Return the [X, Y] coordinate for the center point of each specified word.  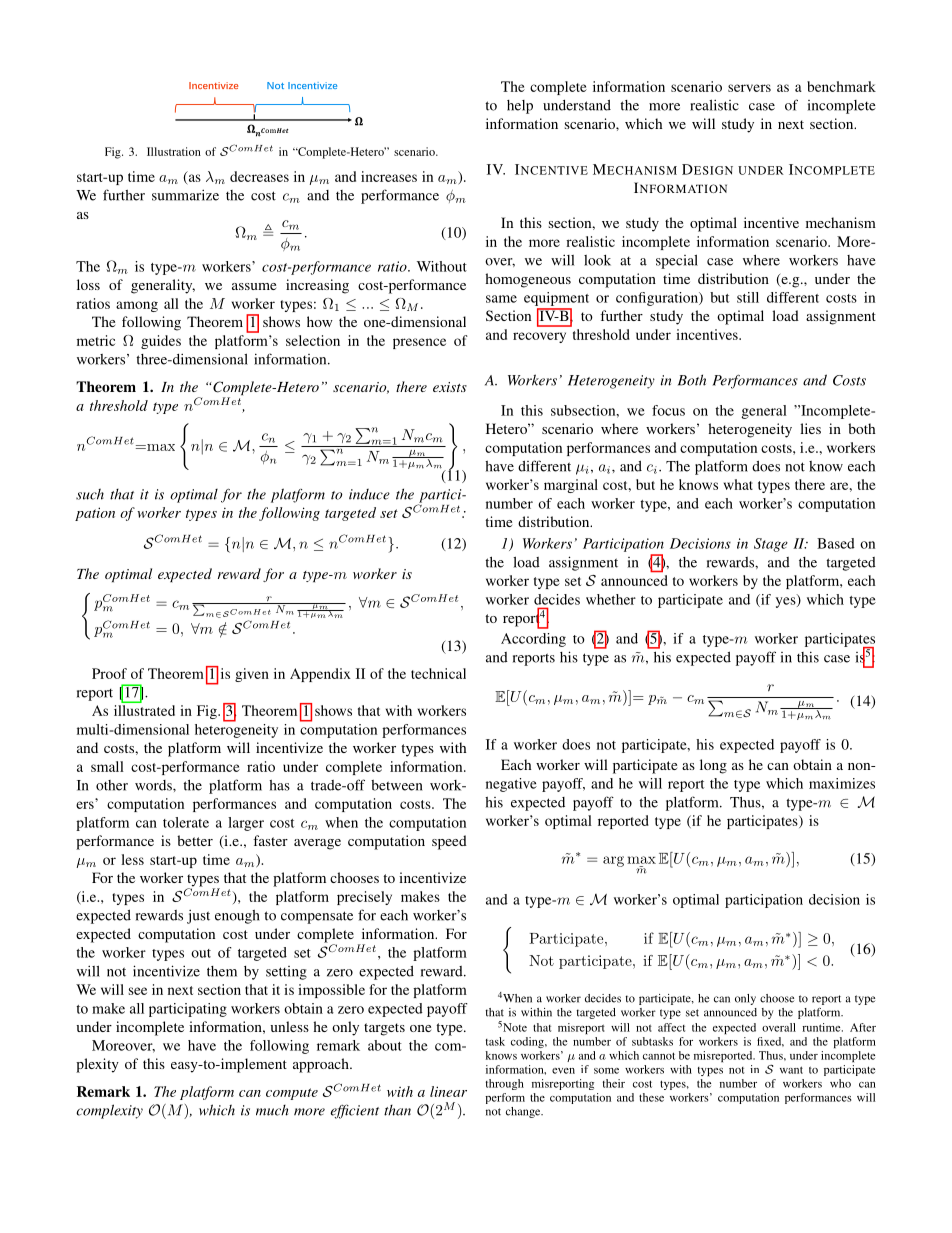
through [505, 1084]
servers [749, 88]
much [272, 1110]
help [520, 107]
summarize [185, 195]
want [791, 1070]
